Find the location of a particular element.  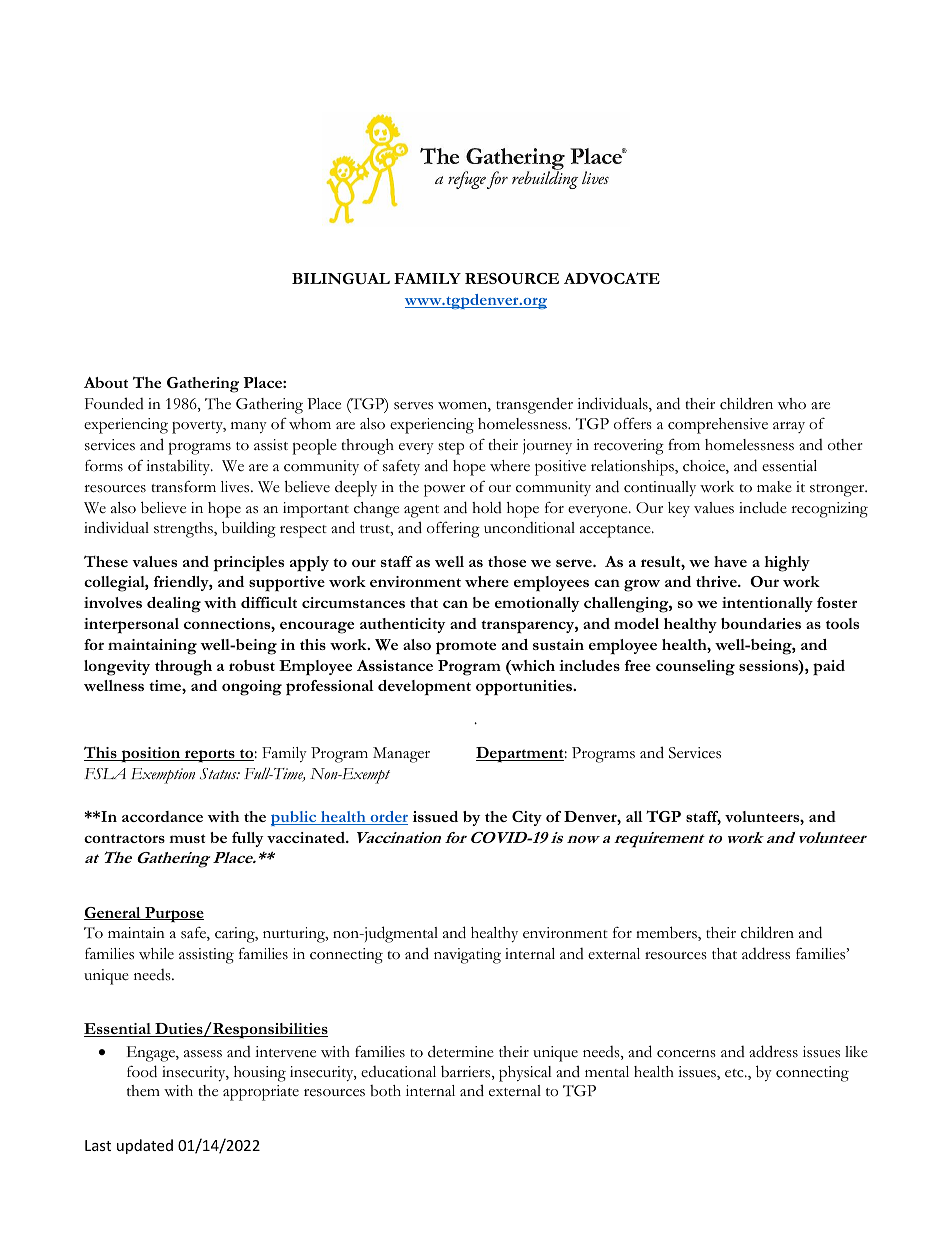

those is located at coordinates (507, 561).
